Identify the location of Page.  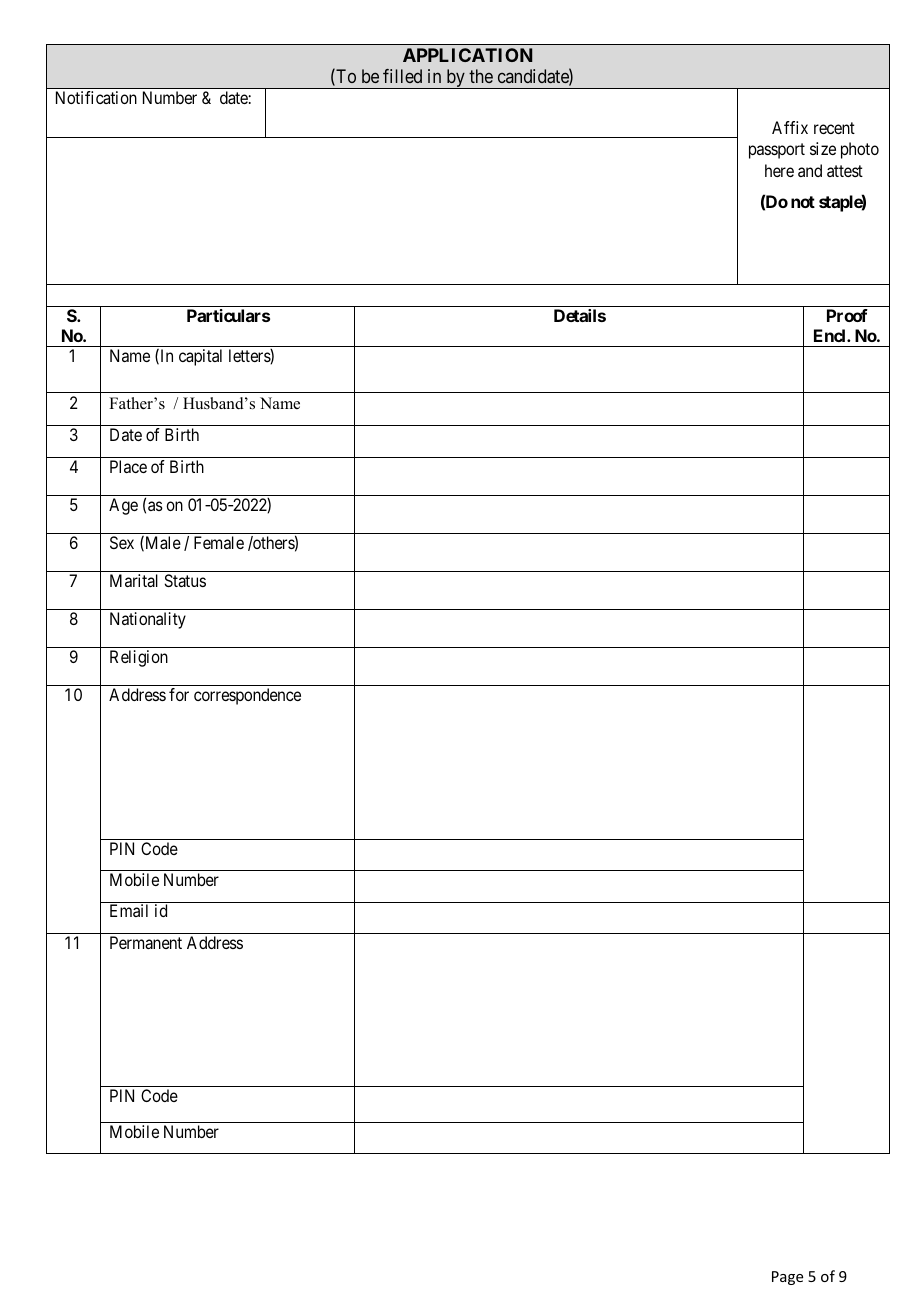
(787, 1278).
